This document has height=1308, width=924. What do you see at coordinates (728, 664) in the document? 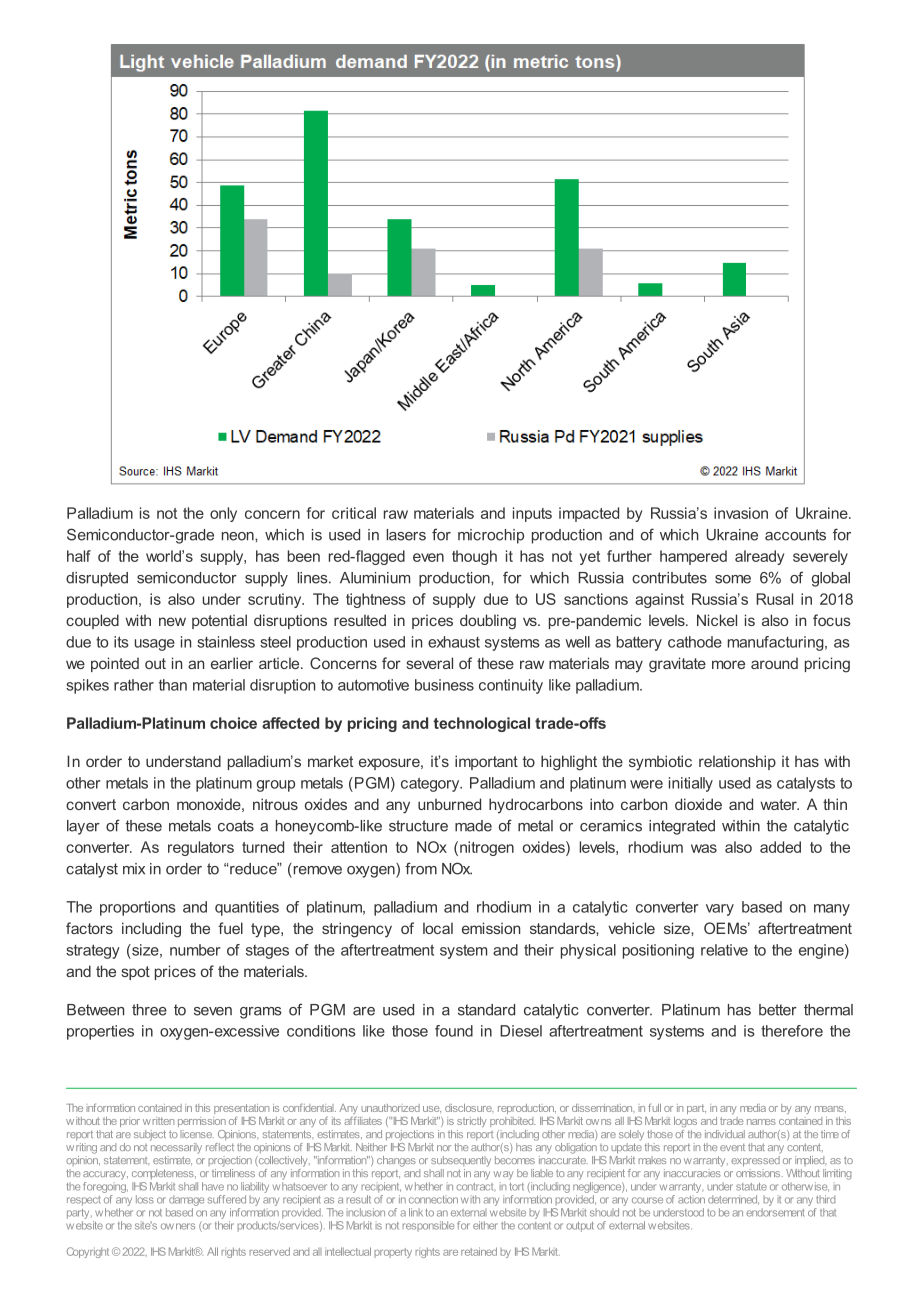
I see `more` at bounding box center [728, 664].
